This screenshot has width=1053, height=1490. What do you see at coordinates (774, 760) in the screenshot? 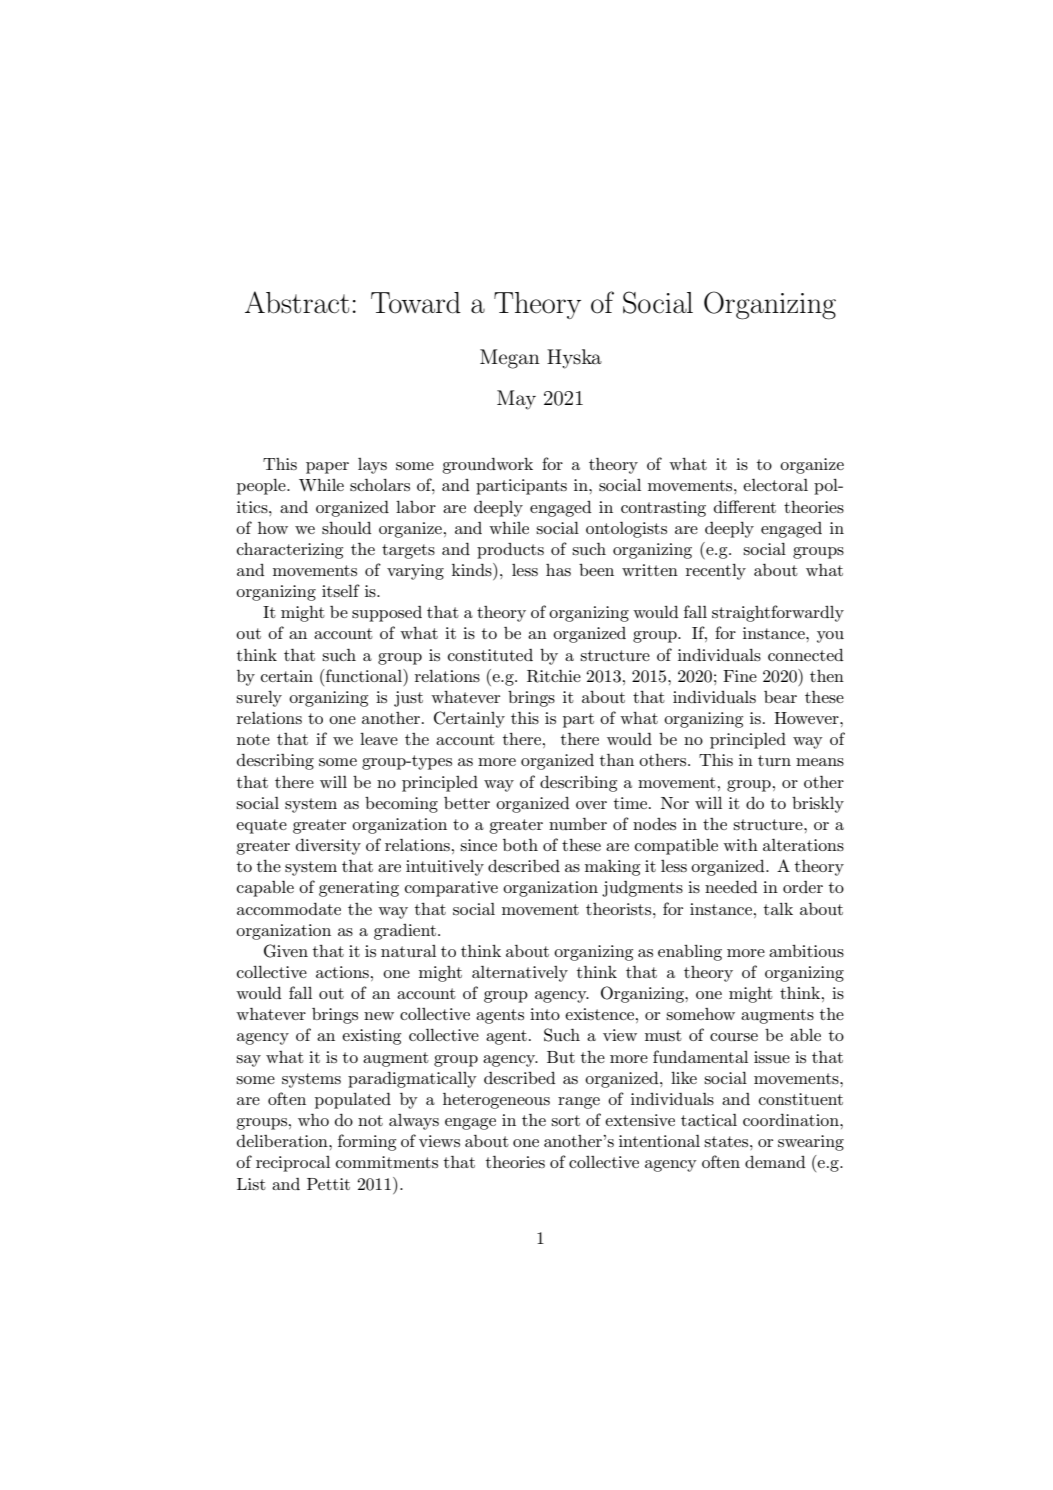
I see `turn` at bounding box center [774, 760].
